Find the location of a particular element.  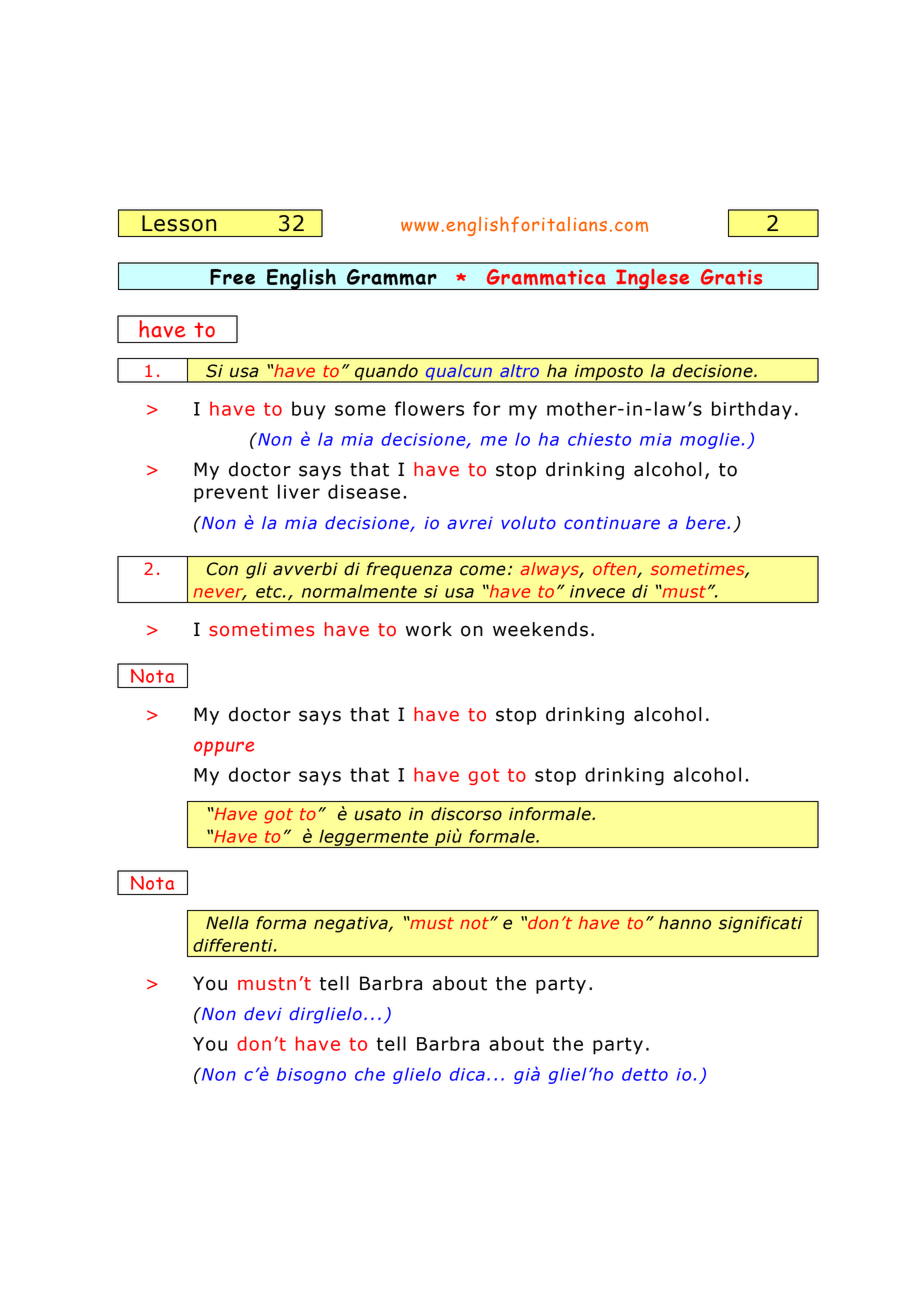

bisogno is located at coordinates (311, 1075).
